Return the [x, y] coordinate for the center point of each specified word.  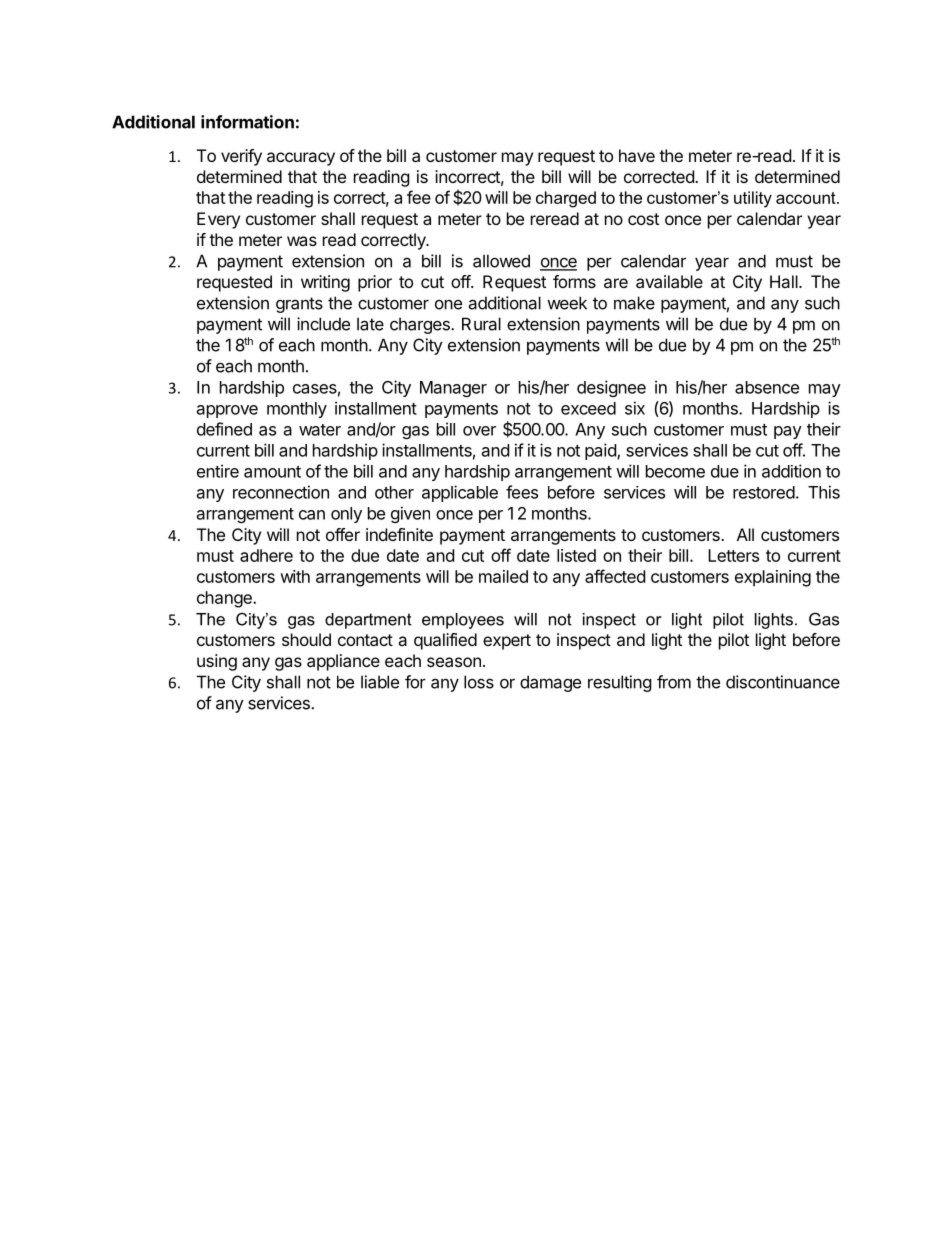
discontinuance [783, 682]
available [669, 281]
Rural [481, 324]
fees [522, 492]
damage [550, 683]
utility [753, 199]
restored [764, 492]
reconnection [281, 492]
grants [299, 305]
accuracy [301, 159]
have [637, 155]
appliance [343, 662]
